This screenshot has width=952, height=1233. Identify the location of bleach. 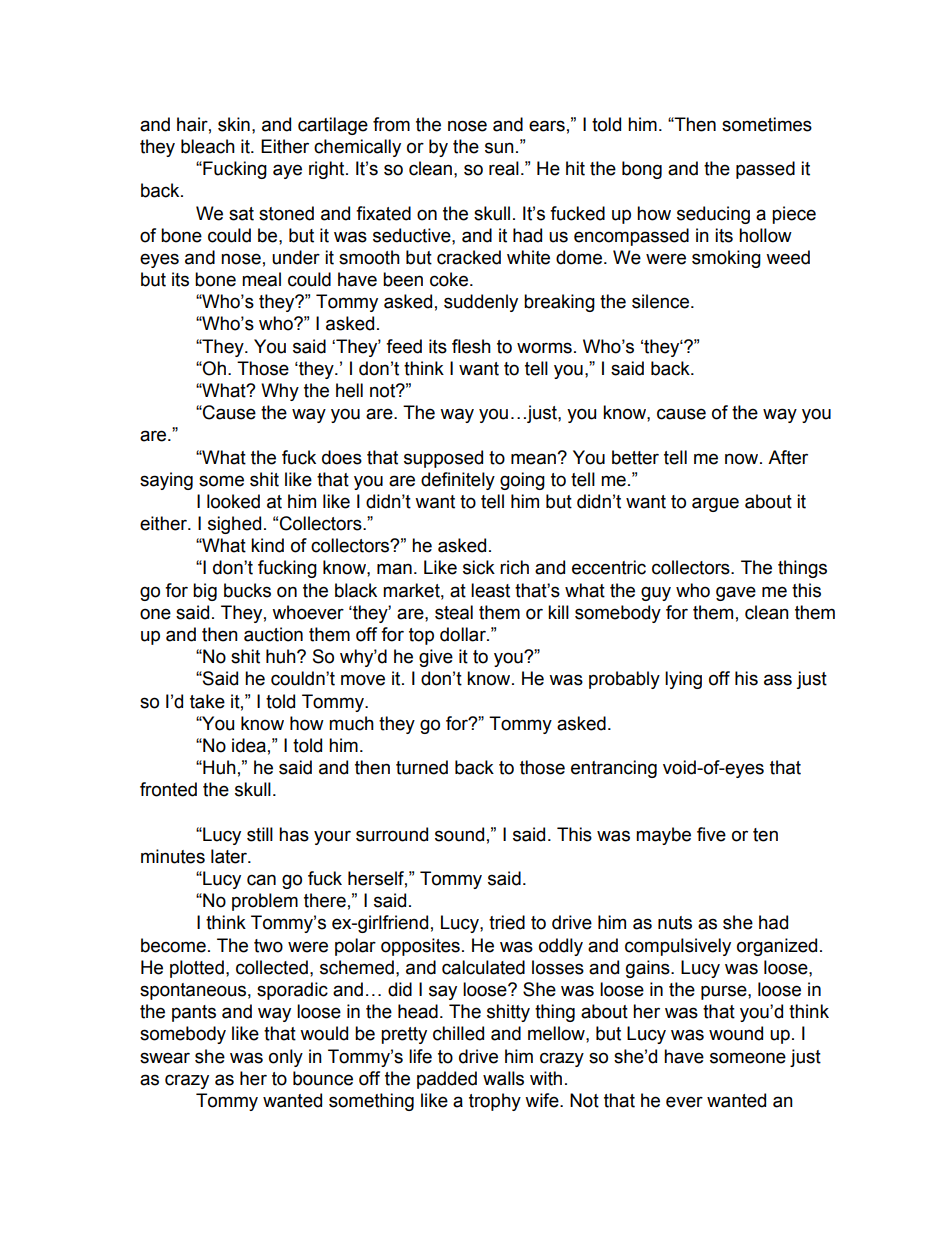
(208, 146).
